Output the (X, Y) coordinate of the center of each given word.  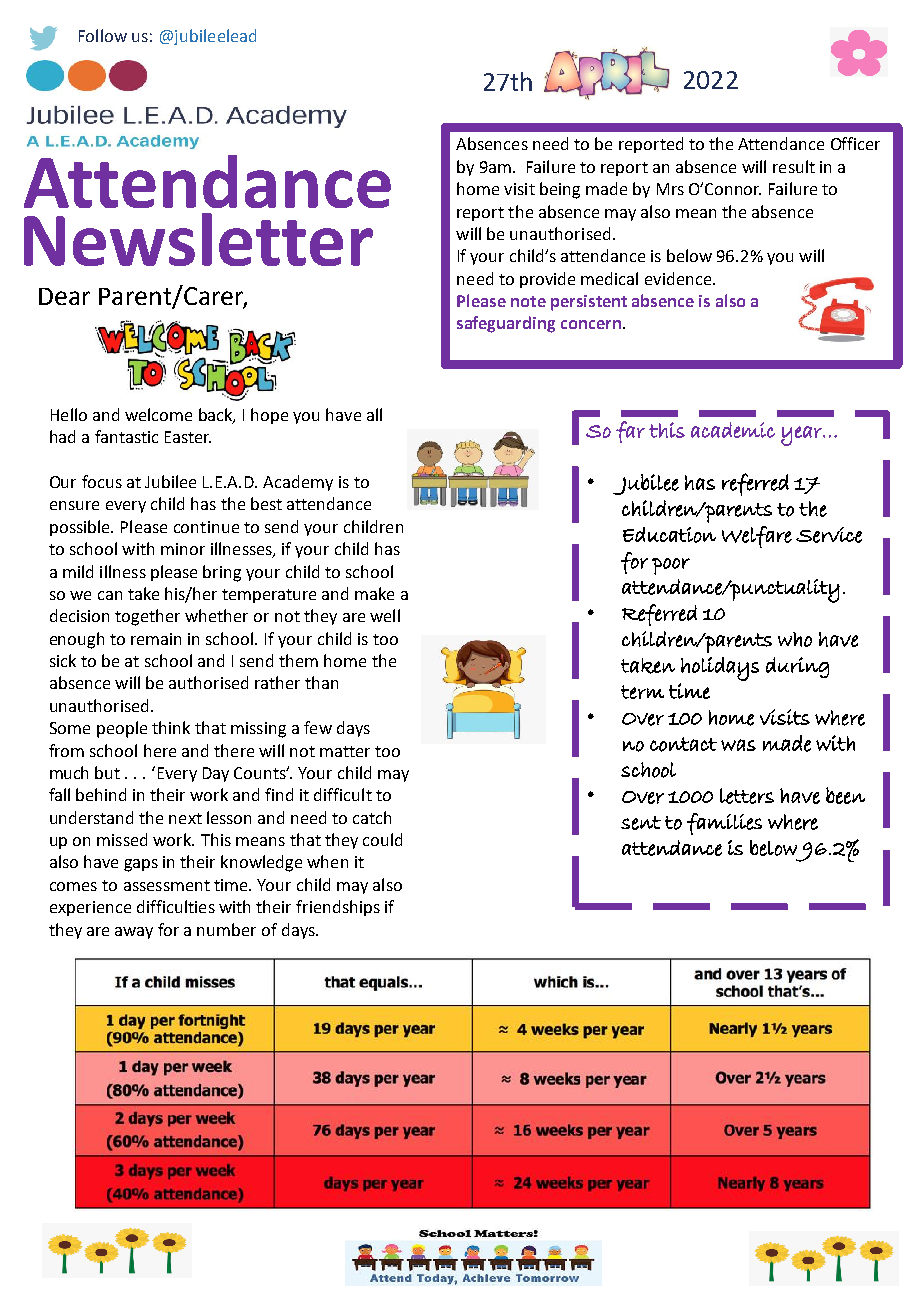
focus (102, 481)
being (560, 190)
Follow (103, 35)
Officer (855, 143)
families (724, 824)
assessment (167, 885)
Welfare (757, 537)
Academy (298, 483)
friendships (338, 908)
